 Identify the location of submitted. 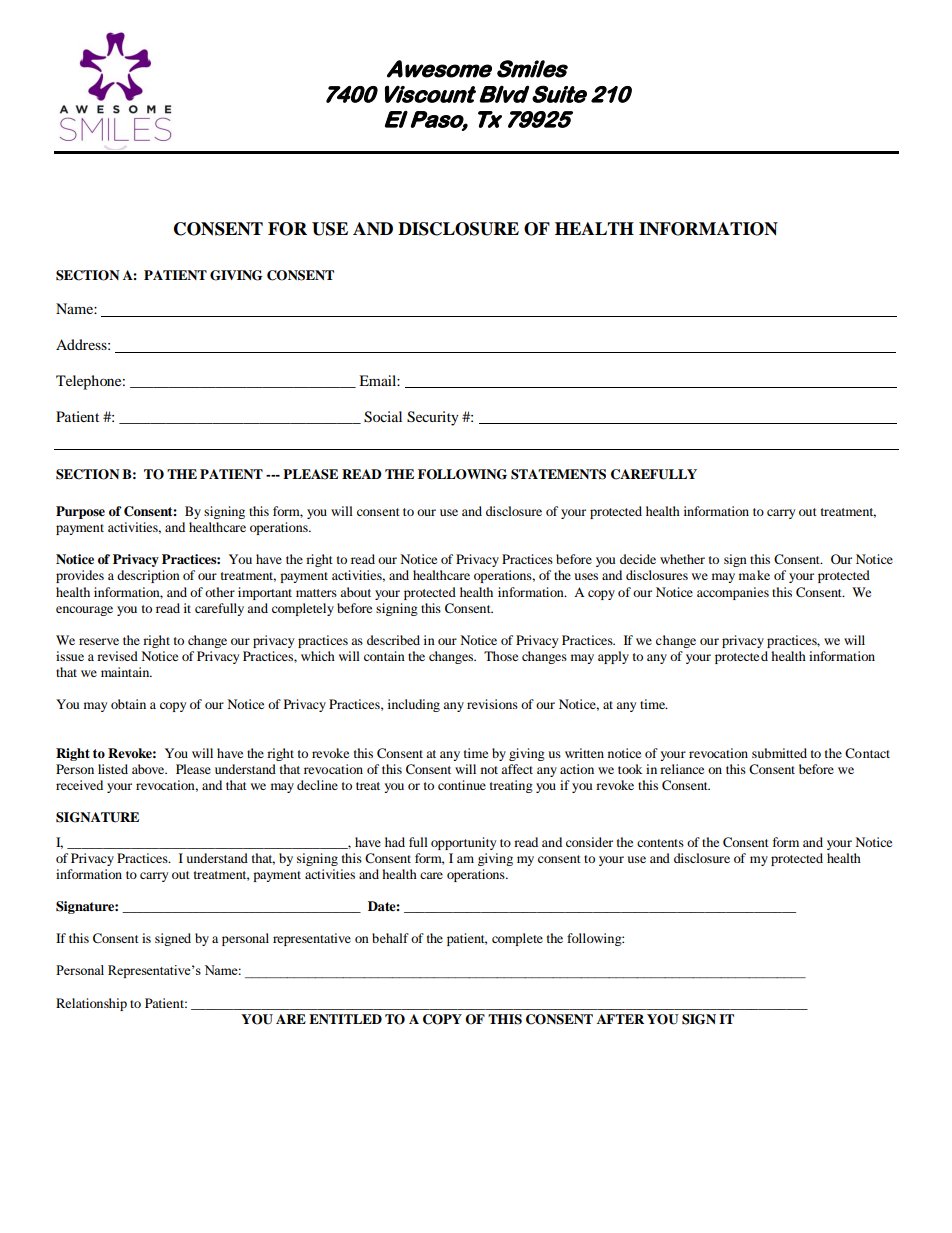
(779, 753).
